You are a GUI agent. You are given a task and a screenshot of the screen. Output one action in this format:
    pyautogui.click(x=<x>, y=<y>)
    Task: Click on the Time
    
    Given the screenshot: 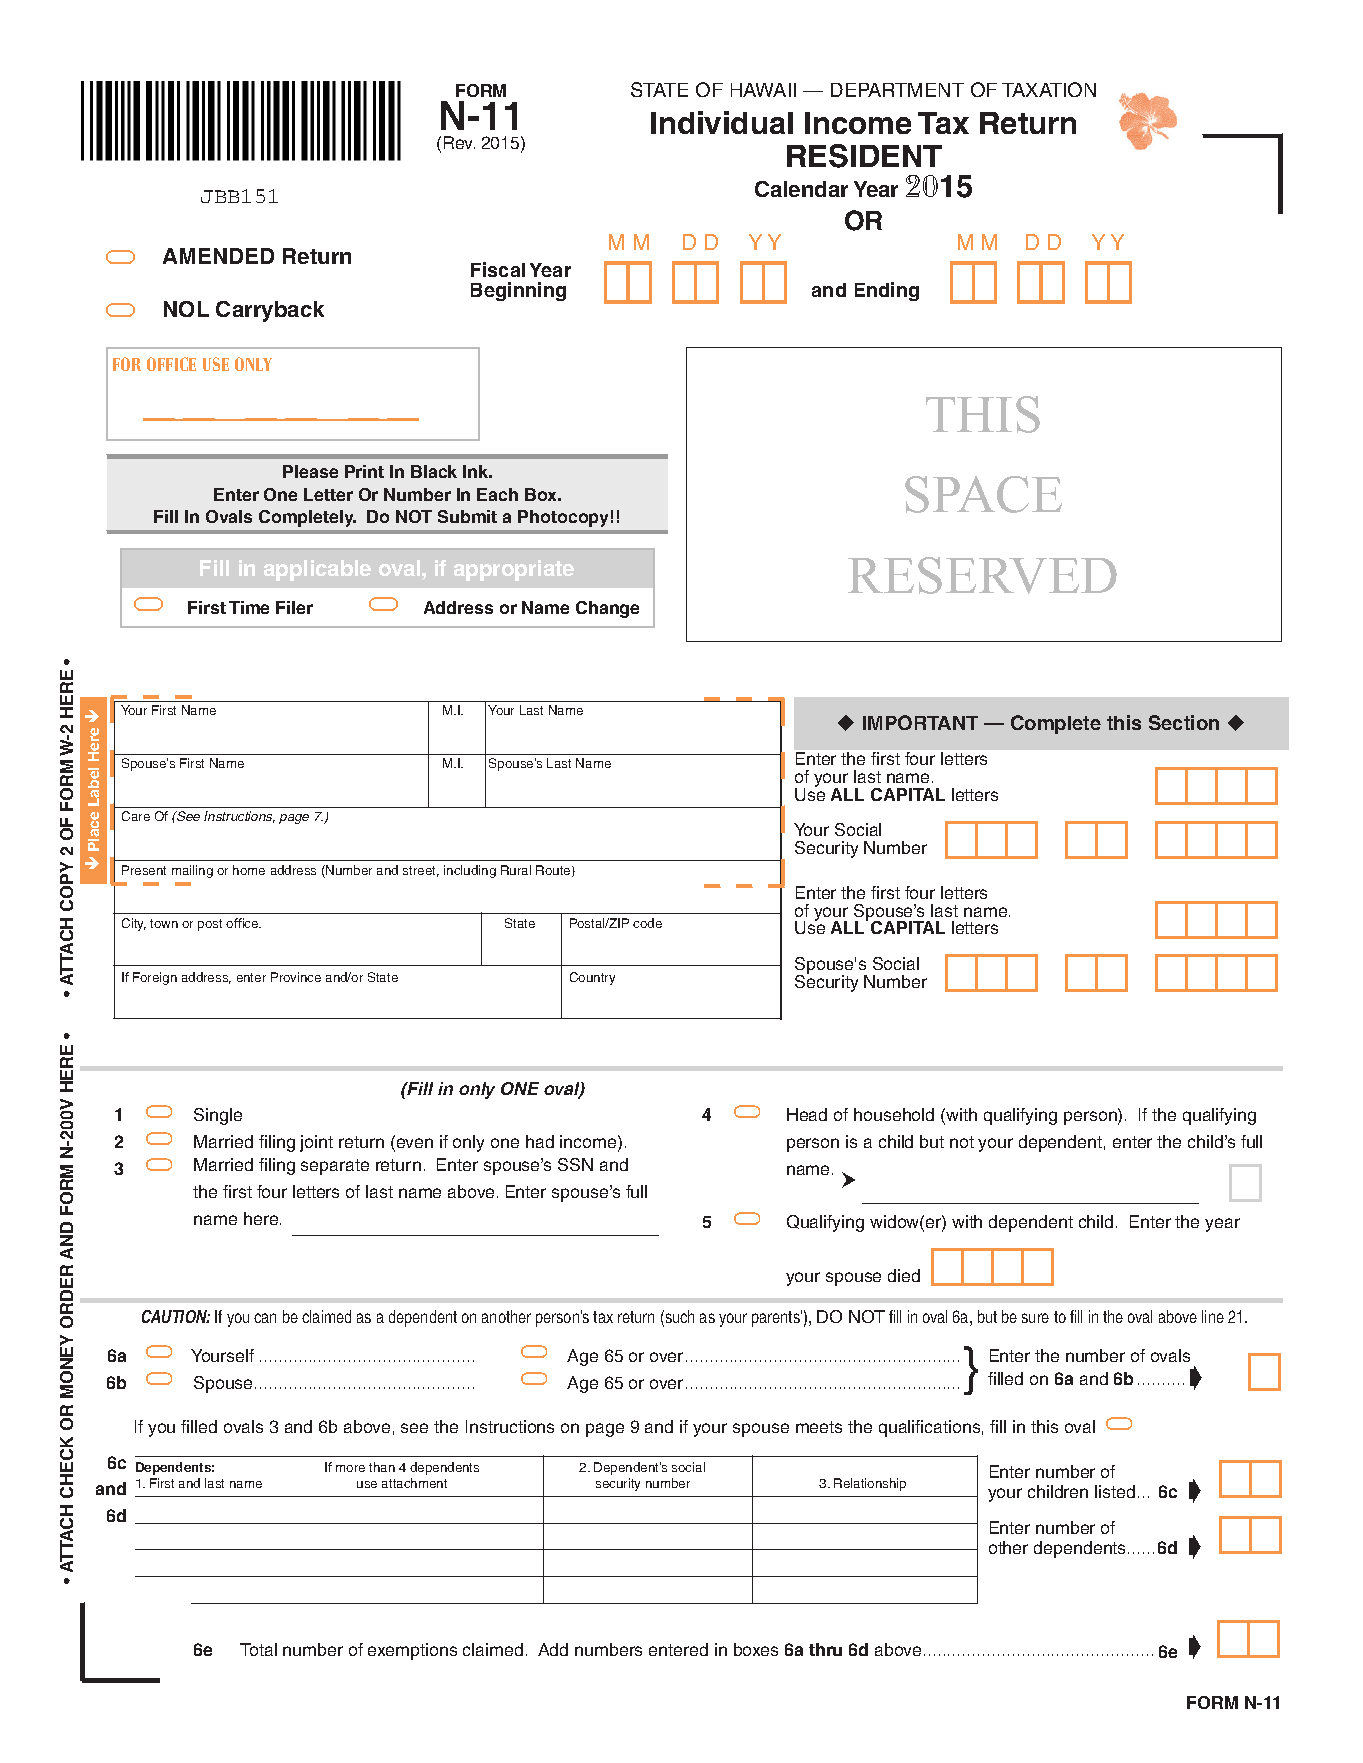 What is the action you would take?
    pyautogui.click(x=249, y=607)
